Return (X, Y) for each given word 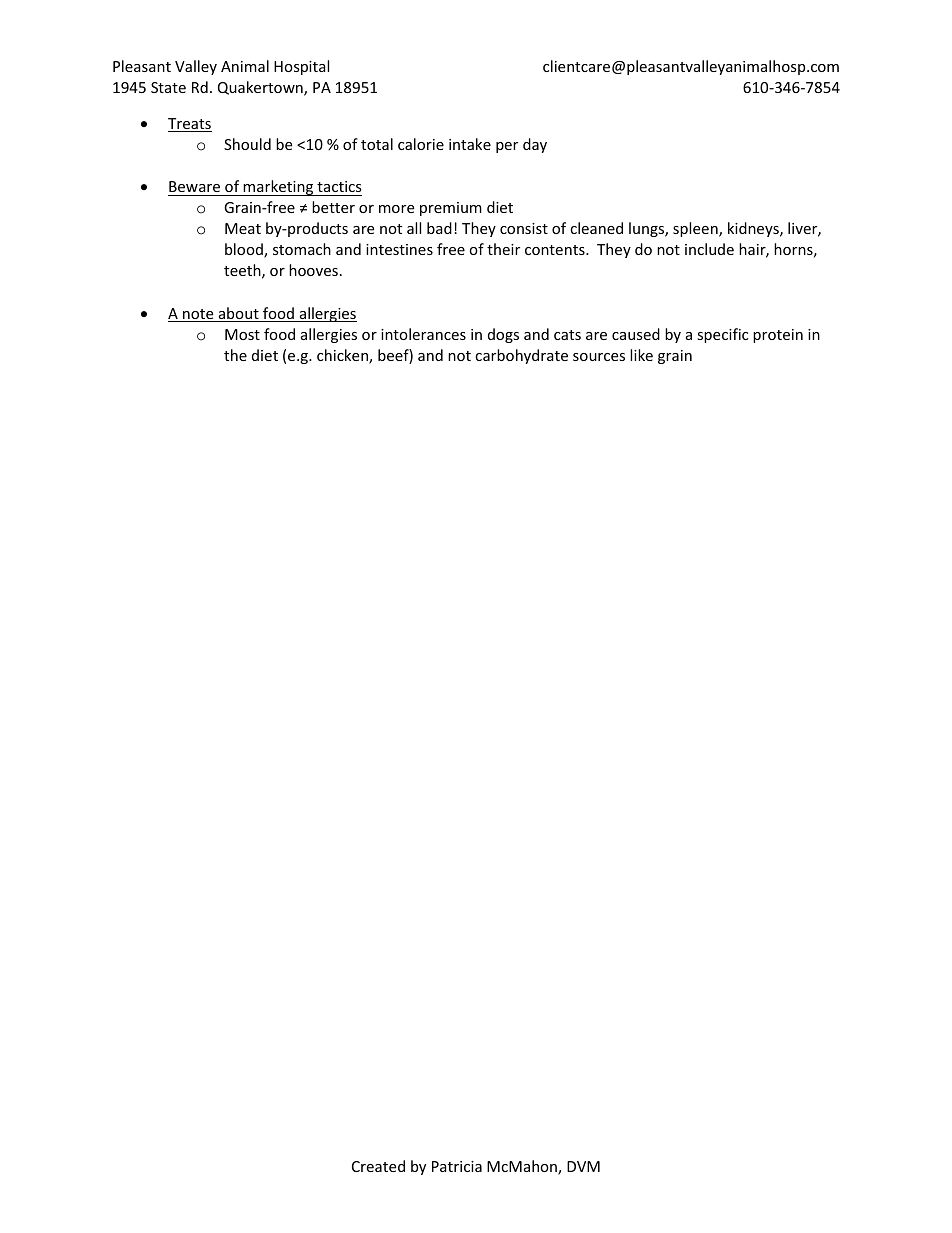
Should (247, 144)
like (641, 355)
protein (778, 336)
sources (599, 357)
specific (722, 335)
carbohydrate (521, 356)
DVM (583, 1166)
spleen (696, 229)
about (238, 314)
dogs (503, 335)
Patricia (457, 1166)
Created (378, 1166)
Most (242, 334)
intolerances (423, 334)
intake (470, 144)
